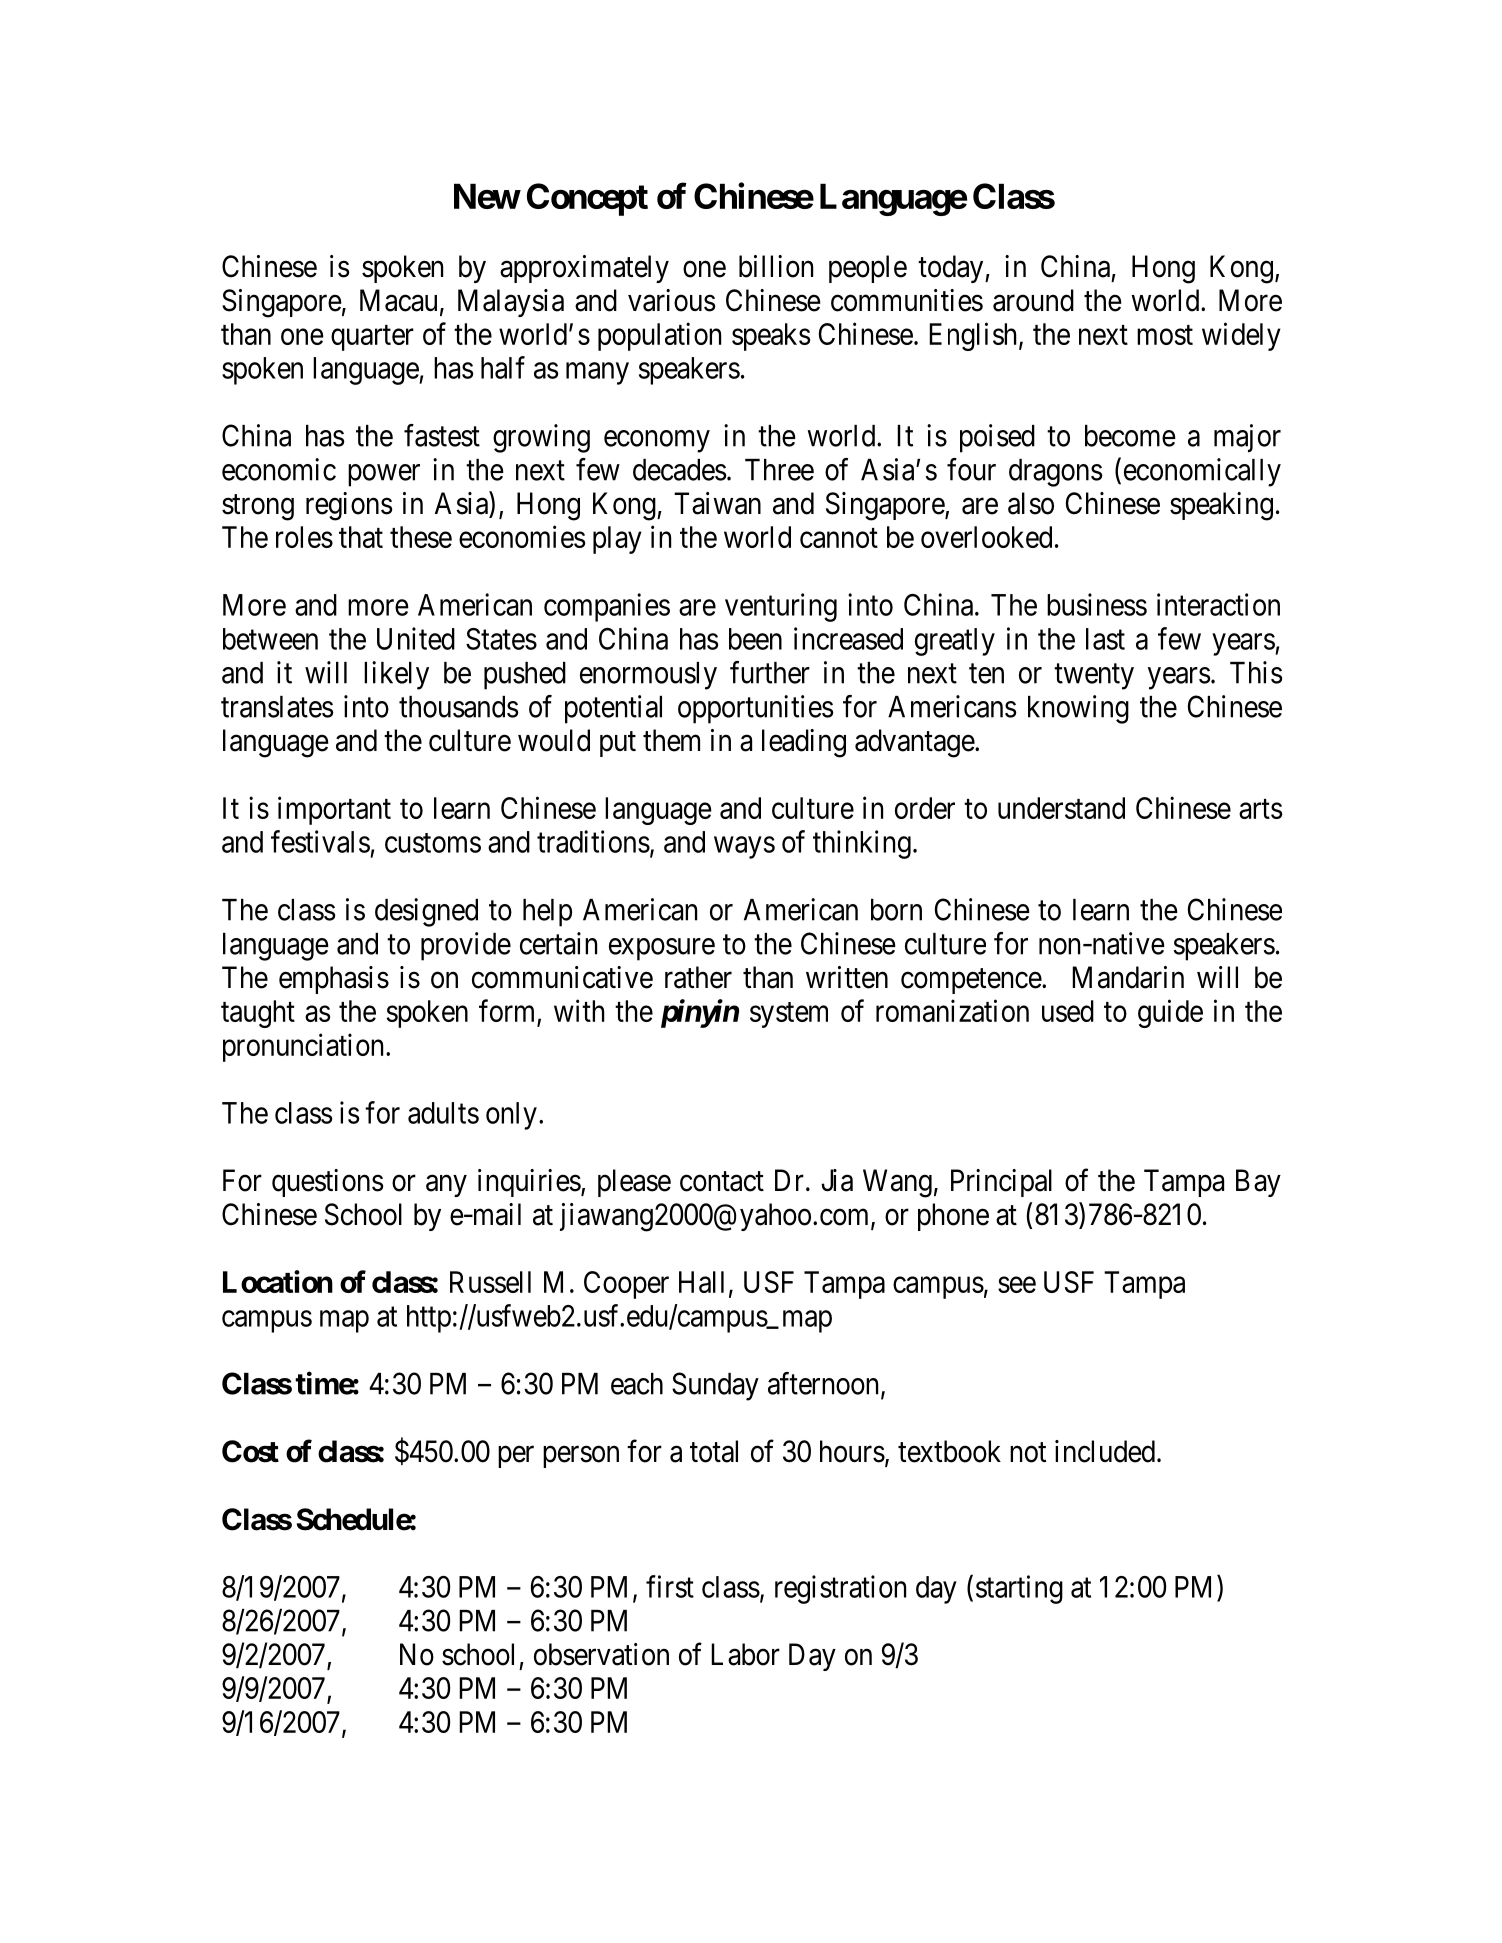 The height and width of the screenshot is (1943, 1502). I want to click on last, so click(1105, 639).
